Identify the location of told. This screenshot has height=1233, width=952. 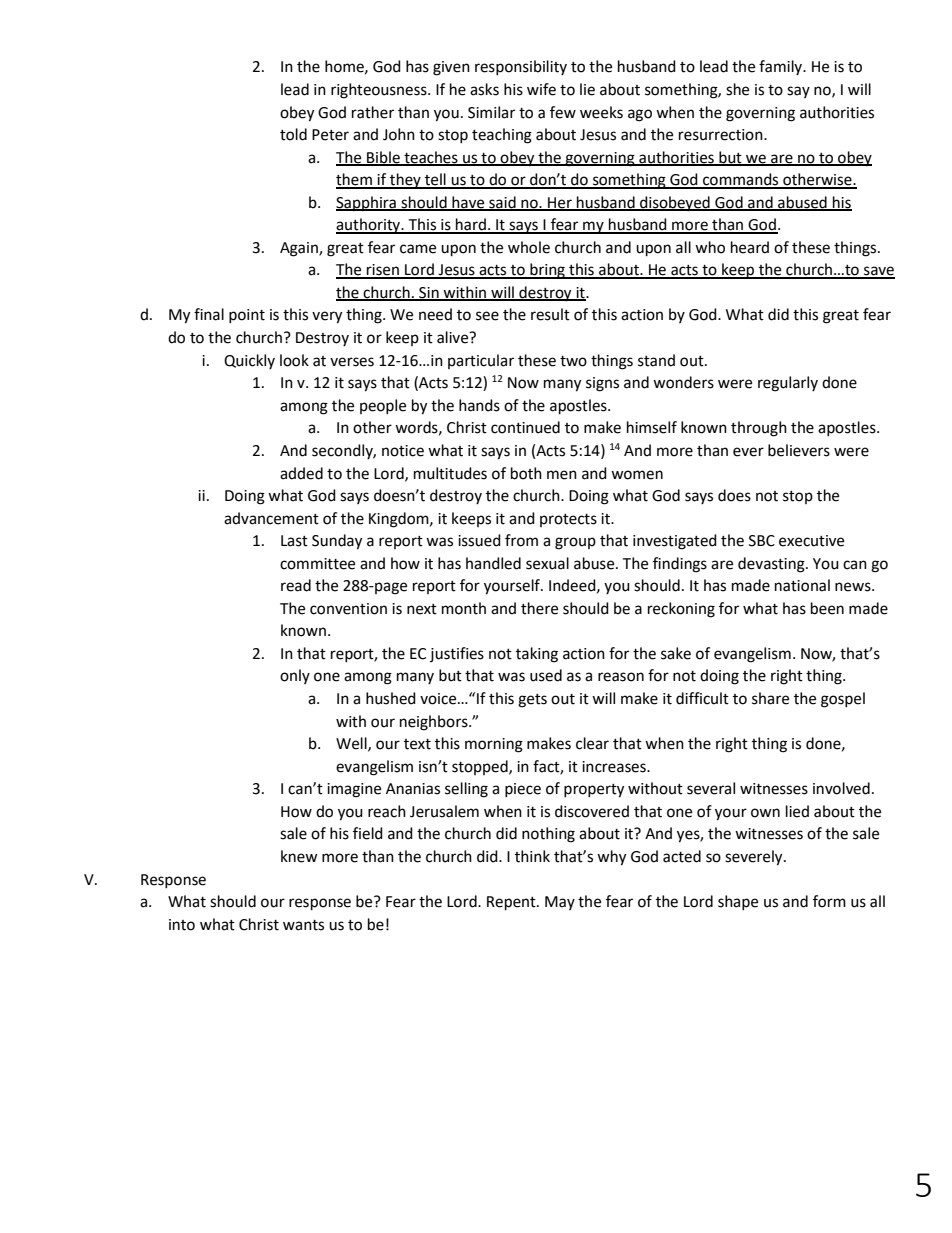
(293, 134).
